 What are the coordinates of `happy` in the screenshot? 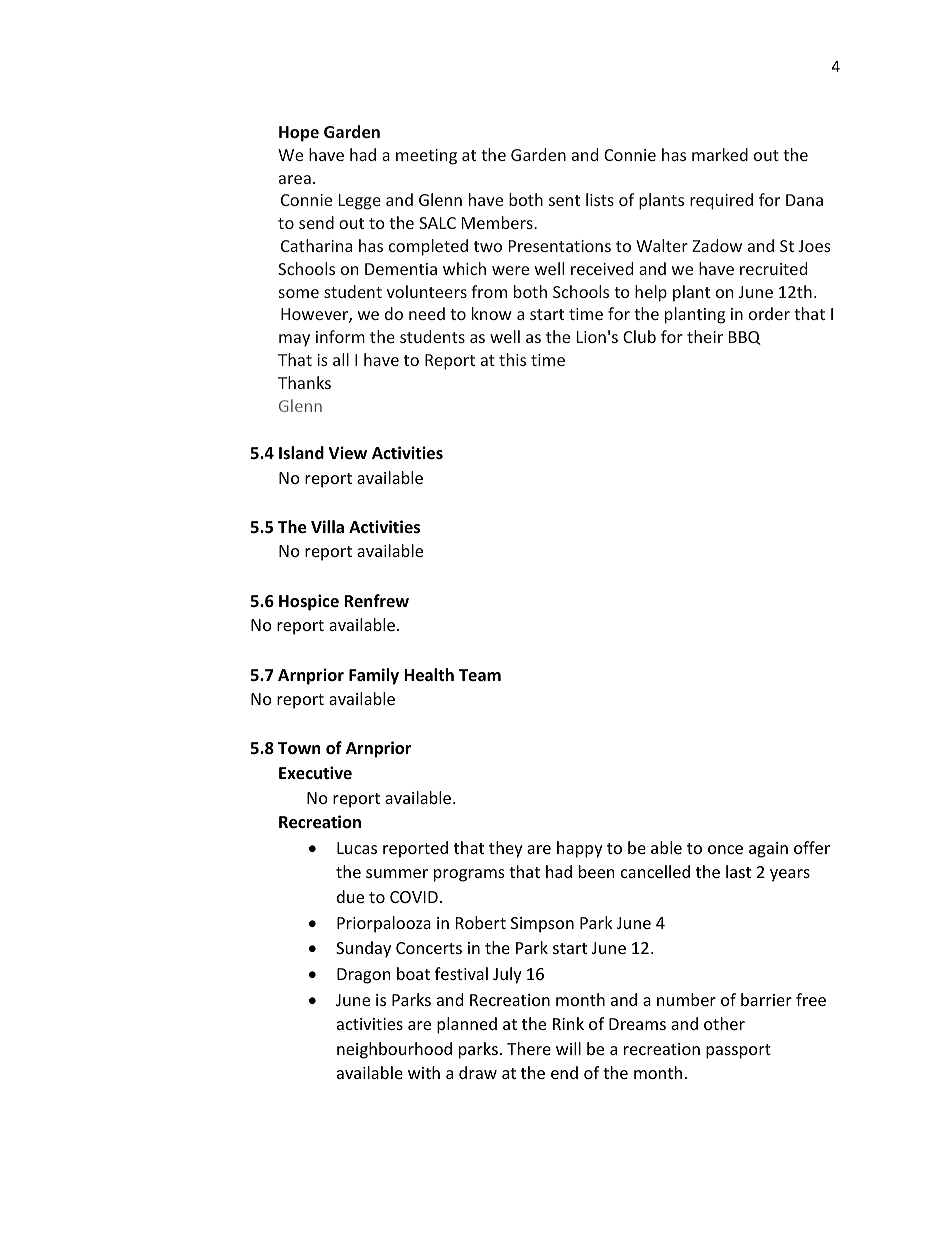 It's located at (580, 849).
